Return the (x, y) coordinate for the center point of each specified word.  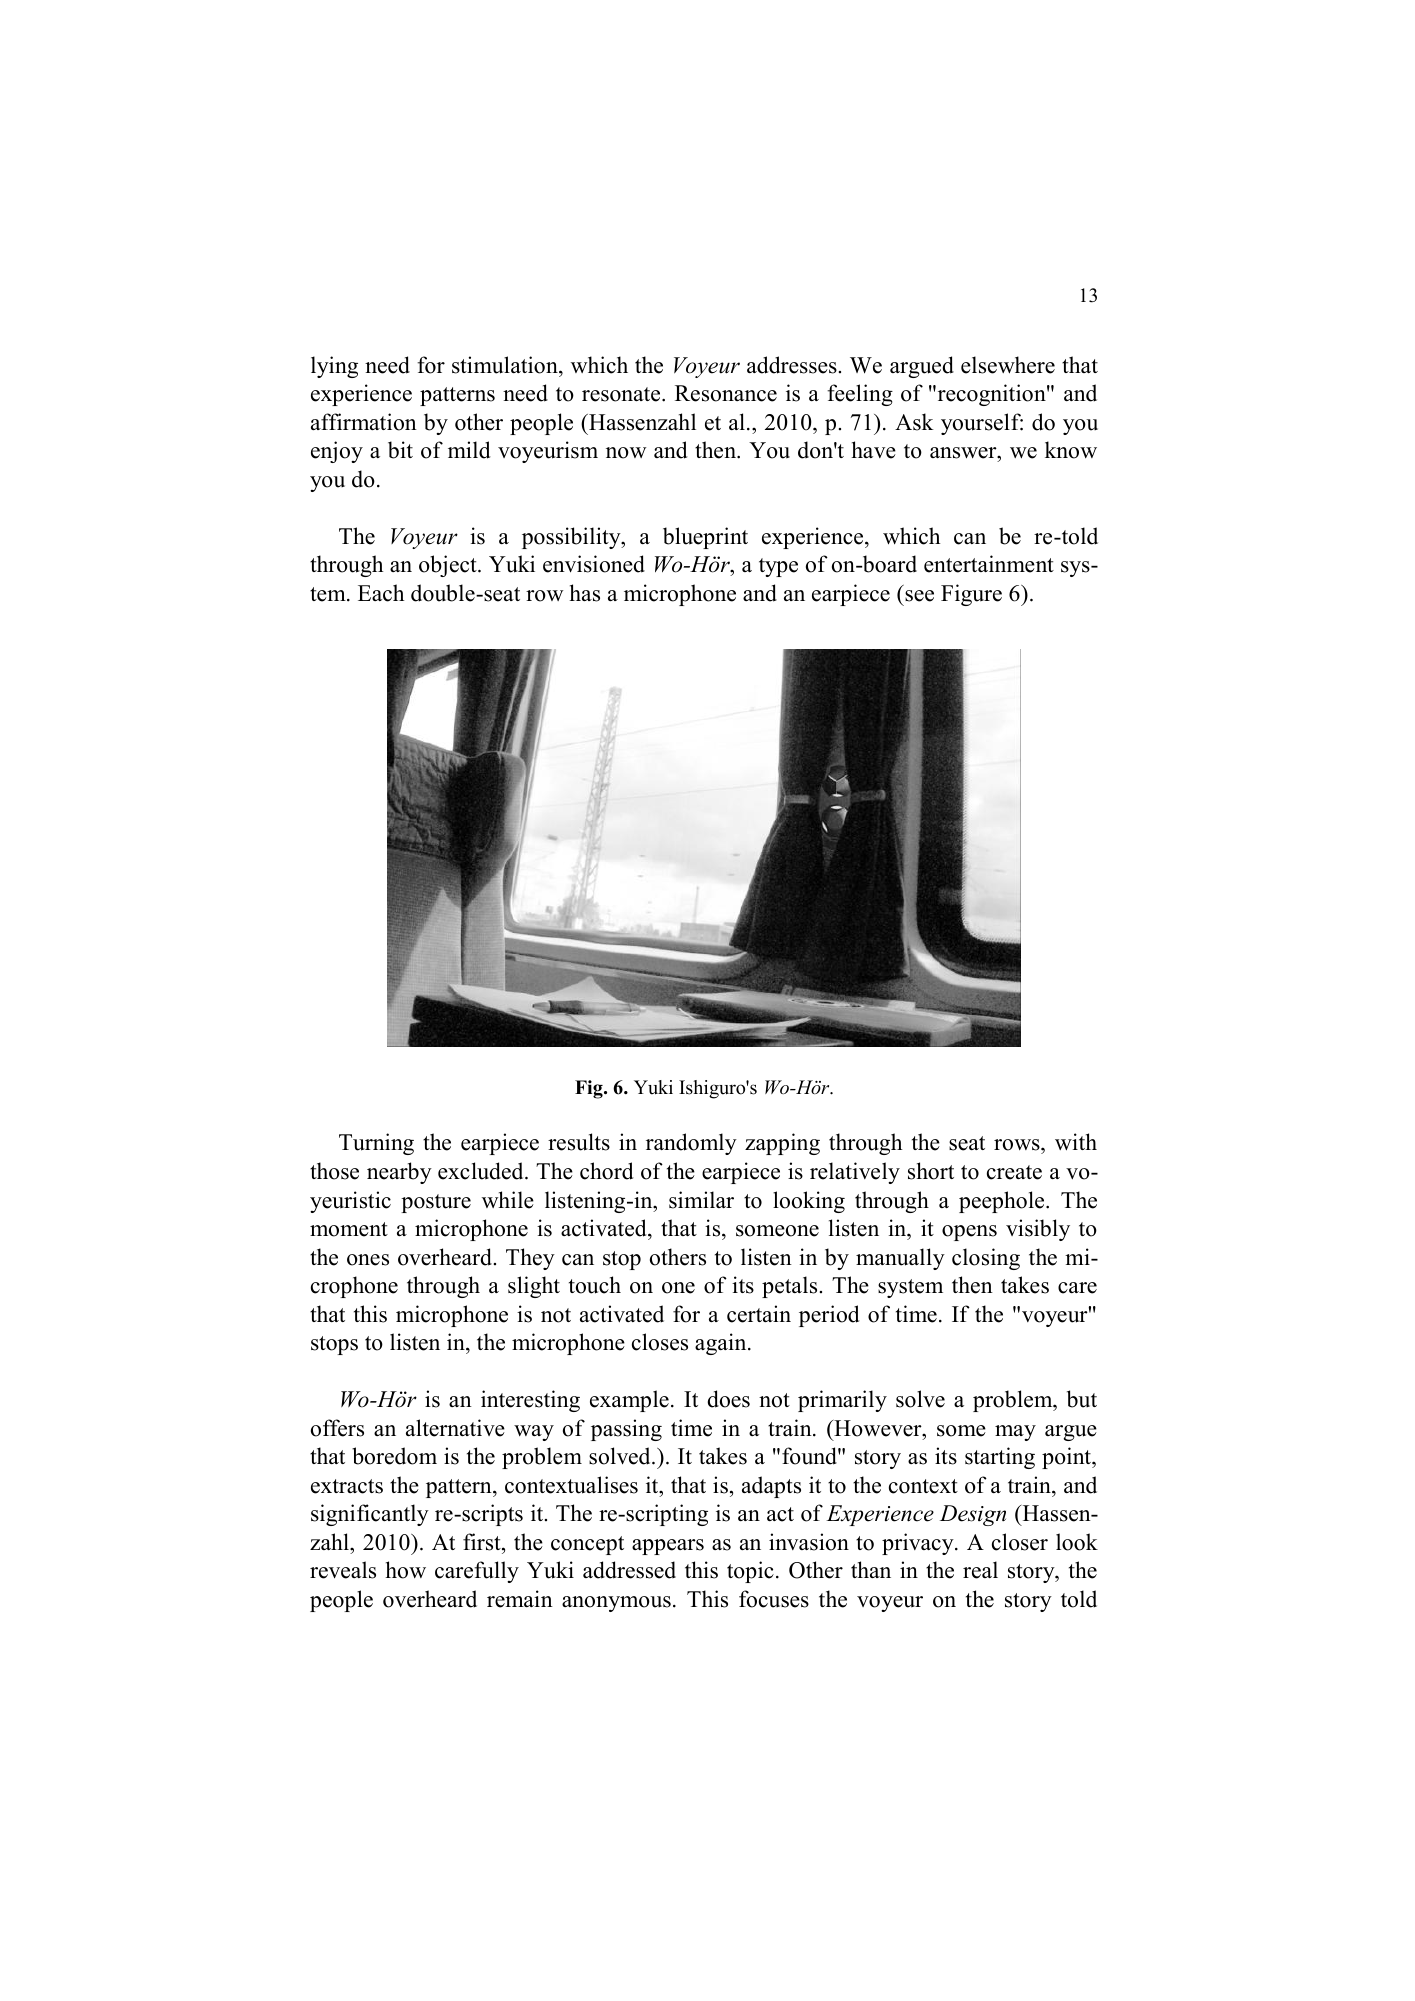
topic (750, 1572)
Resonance (726, 393)
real (980, 1570)
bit (400, 450)
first (483, 1542)
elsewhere (1008, 365)
